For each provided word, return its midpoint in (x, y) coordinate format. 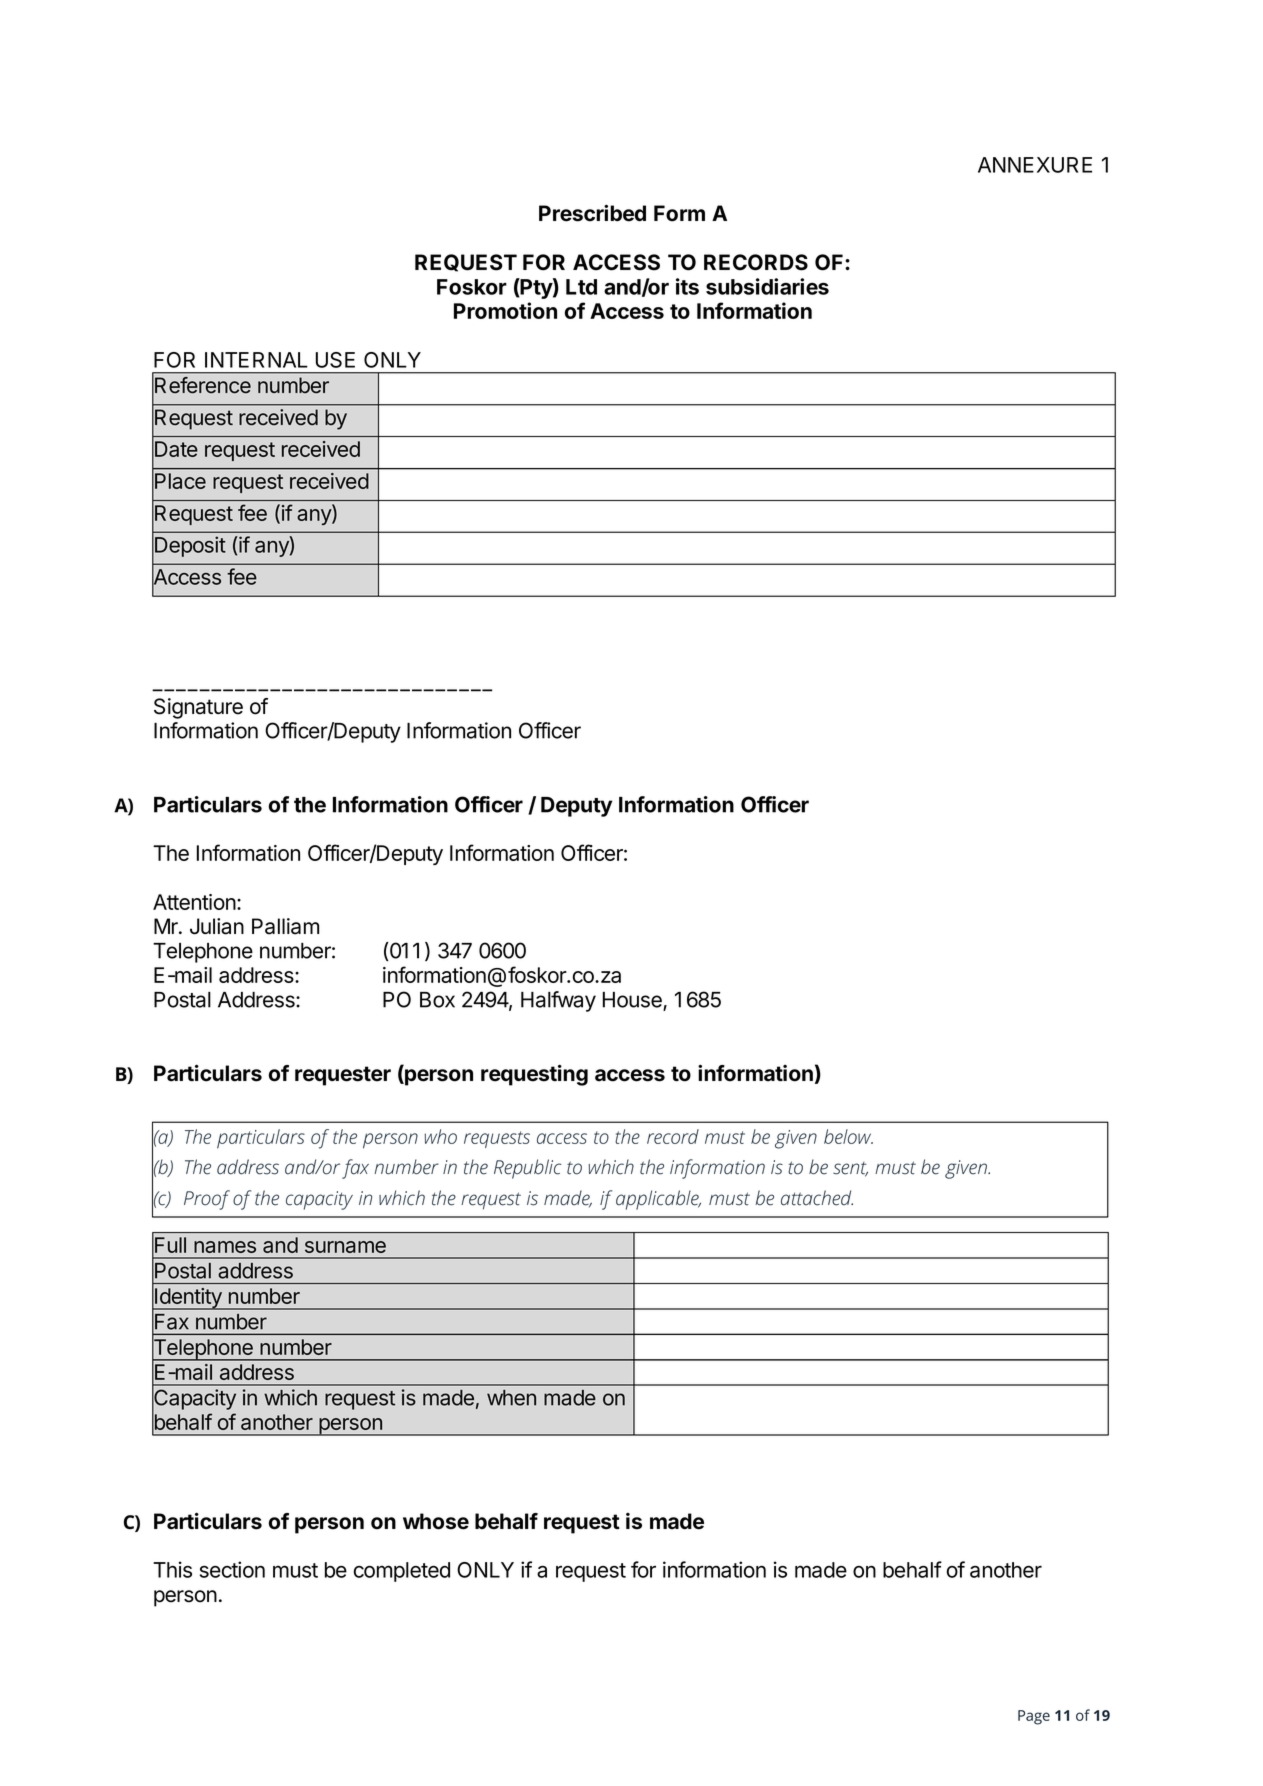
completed (402, 1572)
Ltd (581, 287)
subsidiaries (767, 286)
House (633, 1001)
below (848, 1136)
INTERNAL (256, 360)
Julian (217, 926)
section (232, 1569)
